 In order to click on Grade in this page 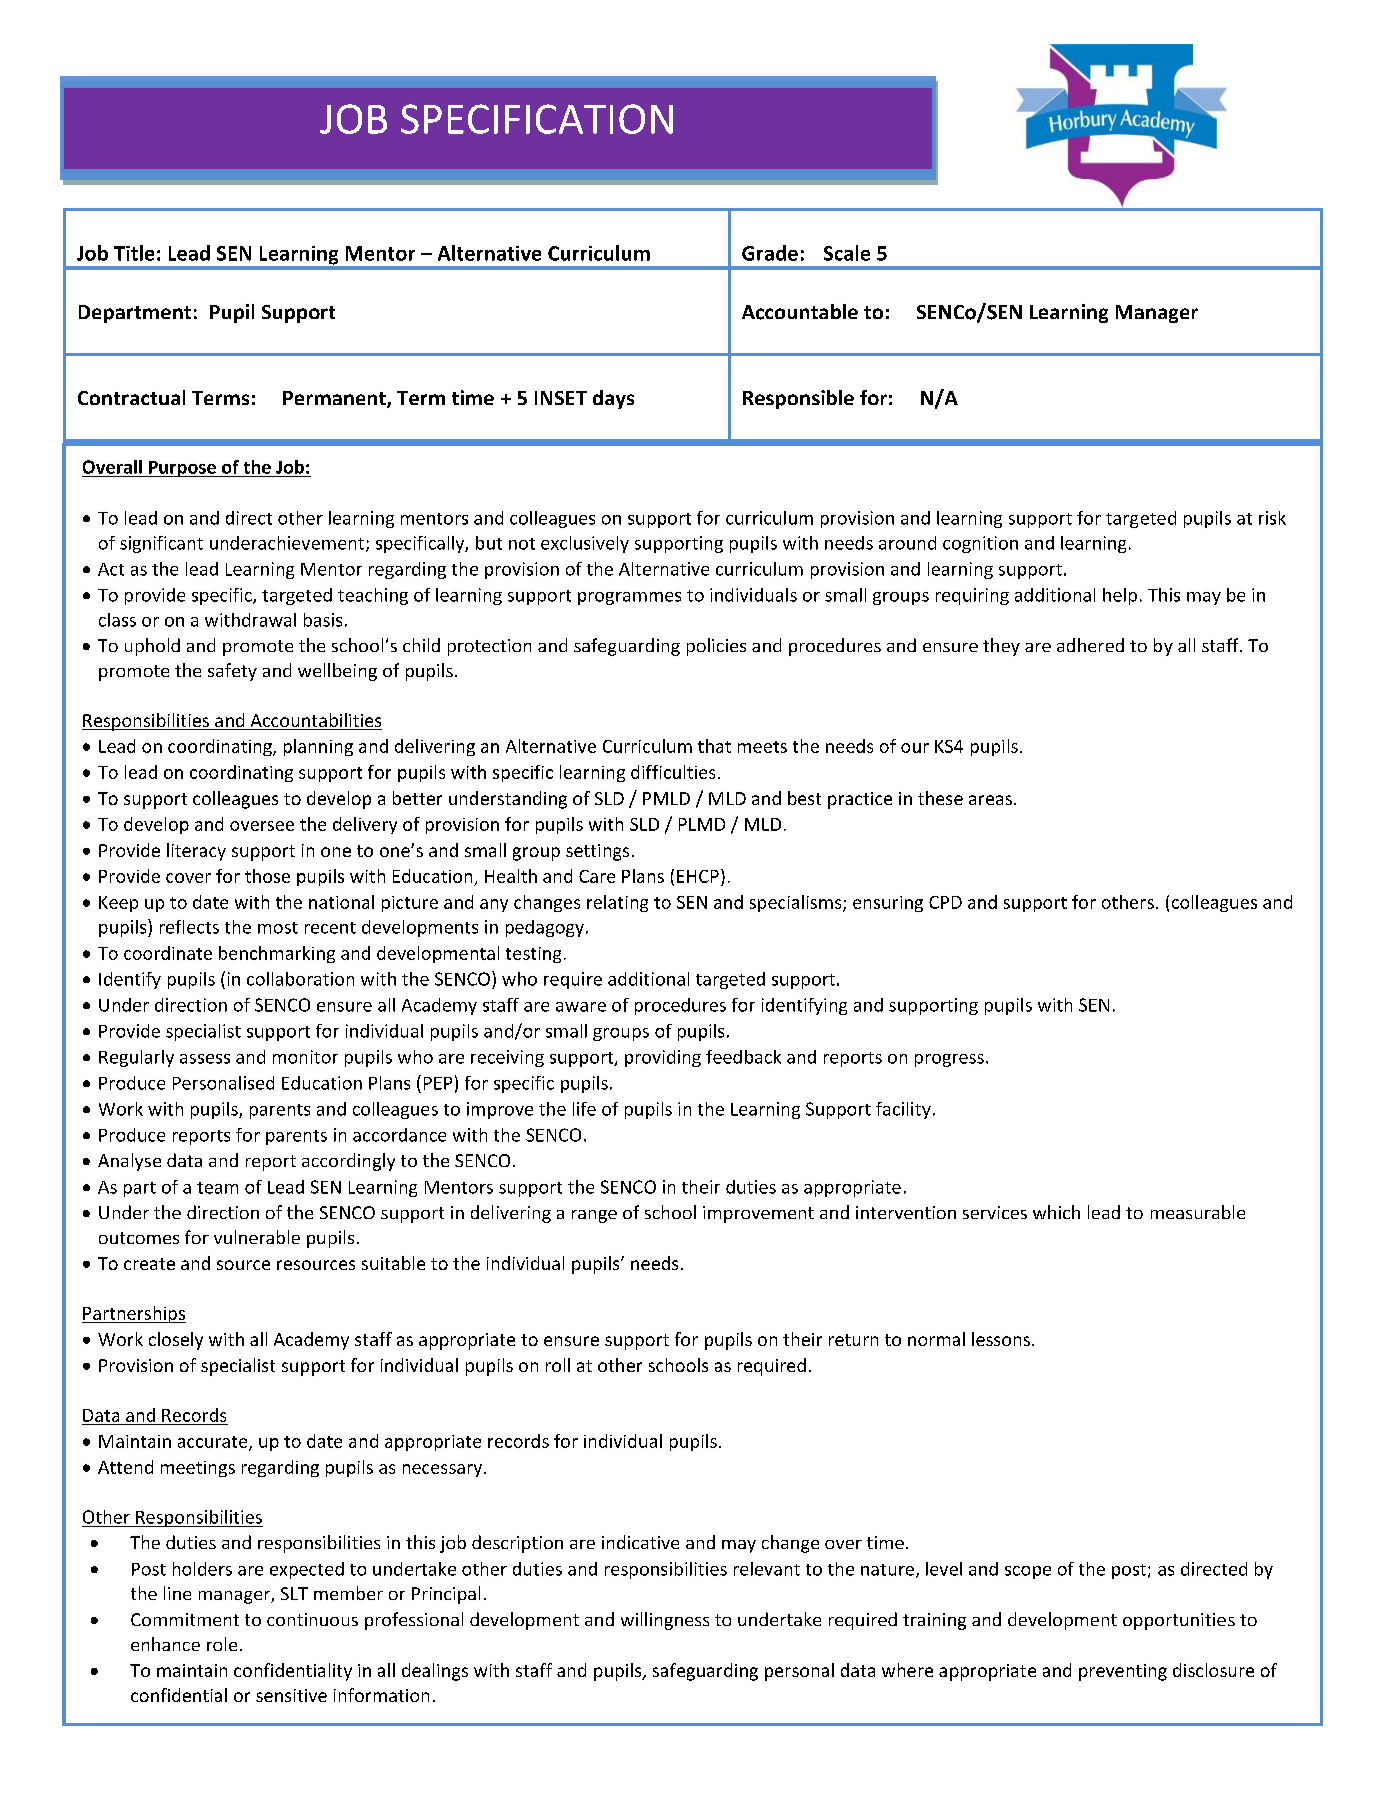, I will do `click(770, 253)`.
